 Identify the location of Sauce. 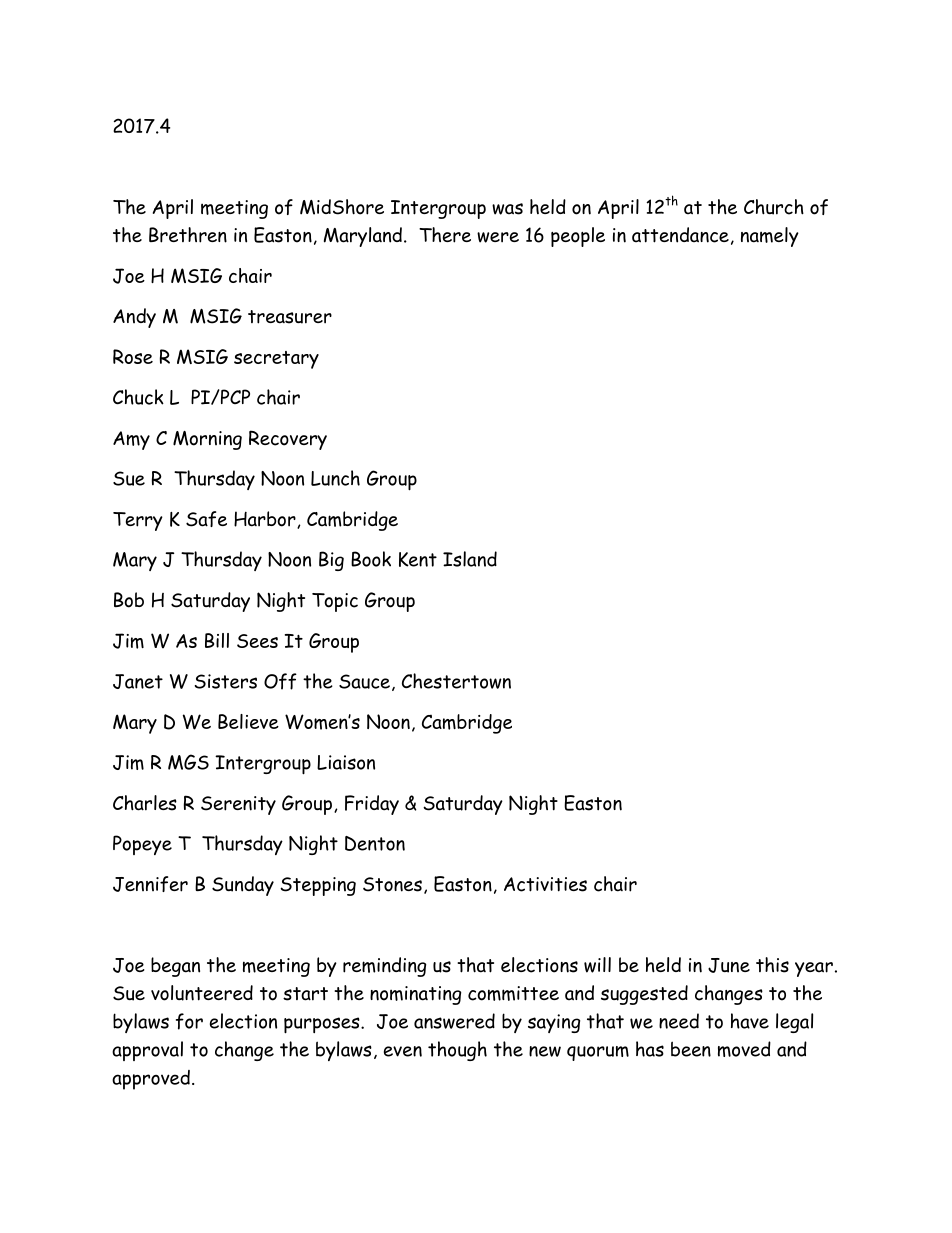
(364, 681).
